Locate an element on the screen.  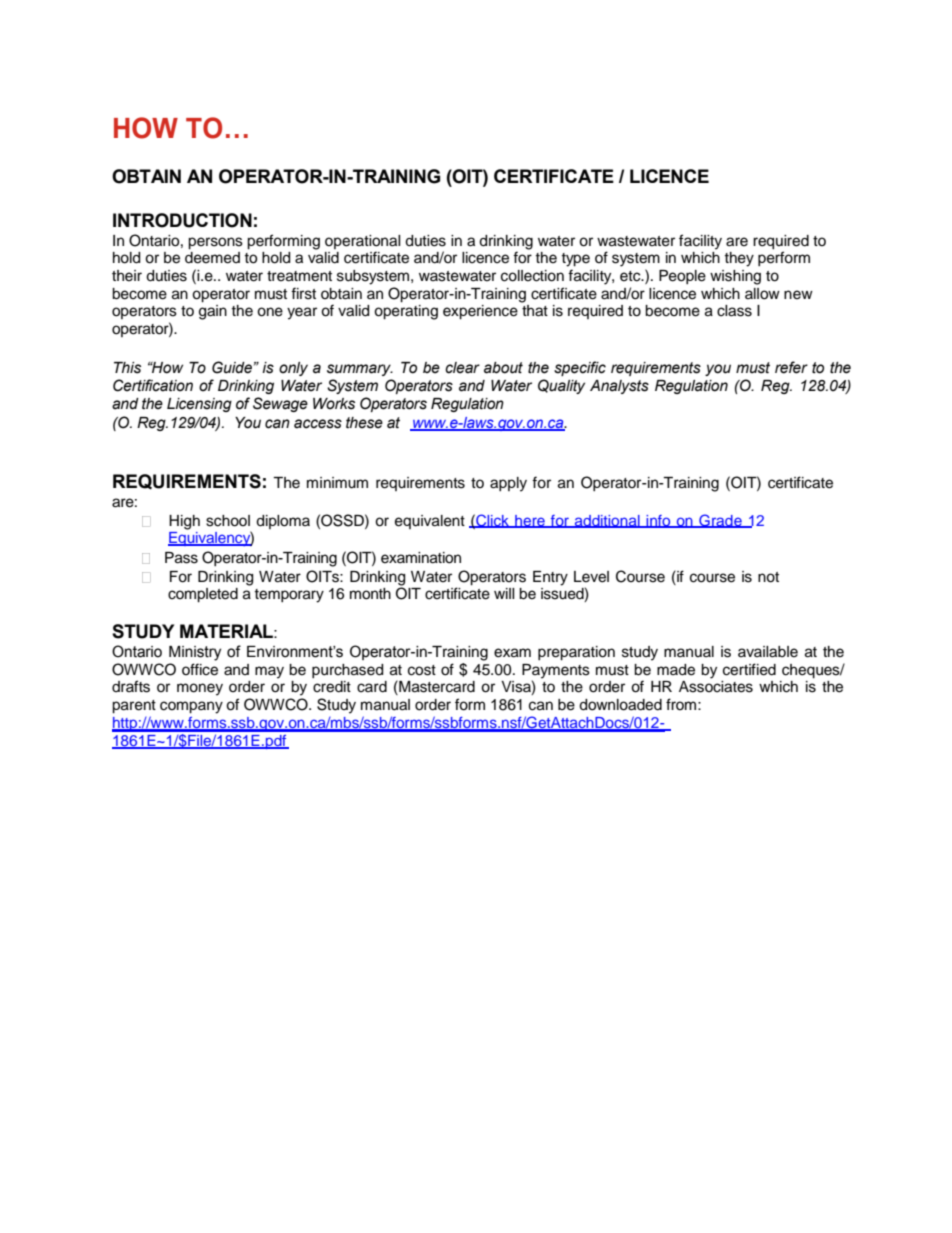
operational is located at coordinates (363, 242).
